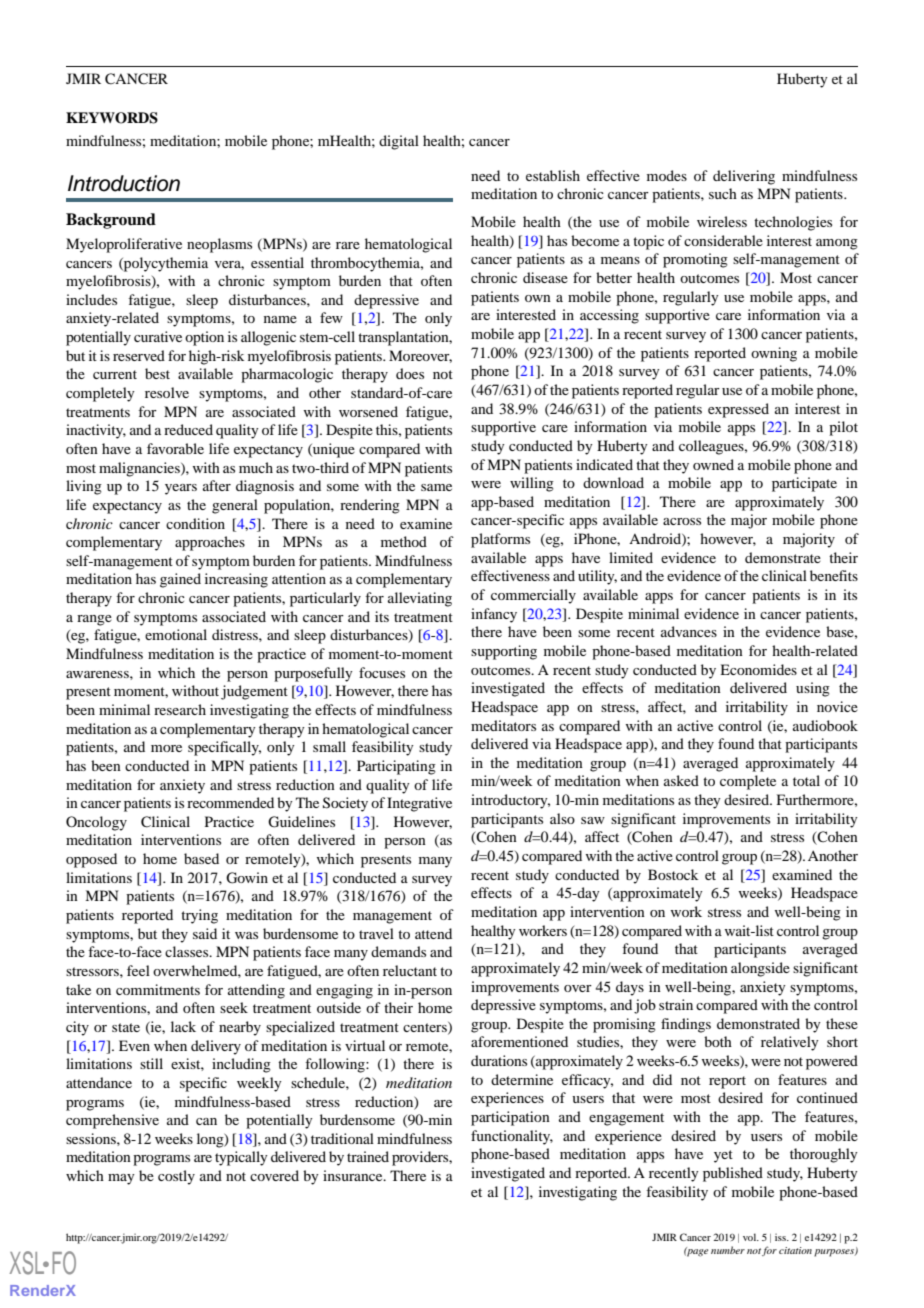 This image has height=1308, width=924. I want to click on delivering, so click(744, 177).
